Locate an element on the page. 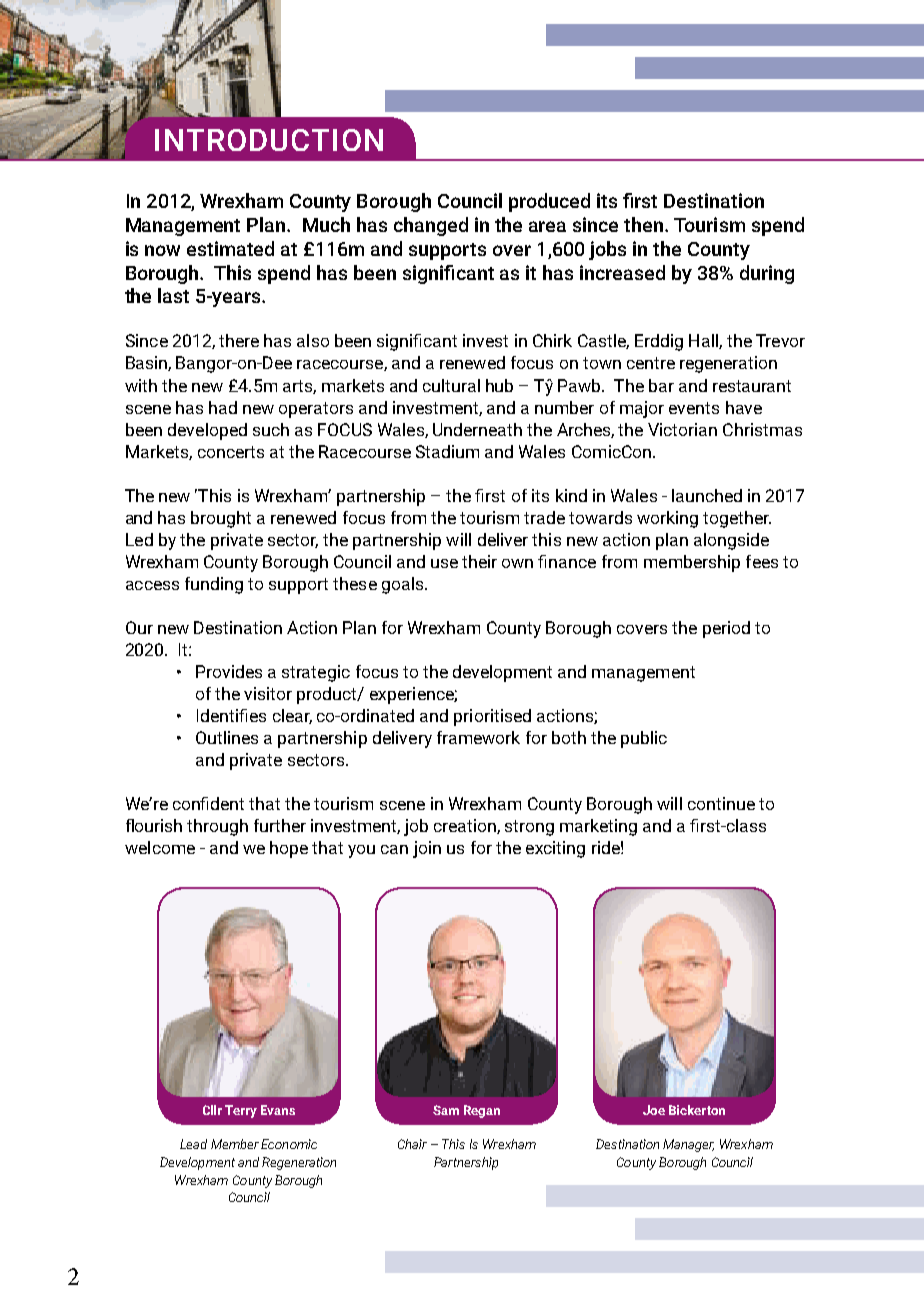 This page has width=924, height=1311. changed is located at coordinates (431, 226).
